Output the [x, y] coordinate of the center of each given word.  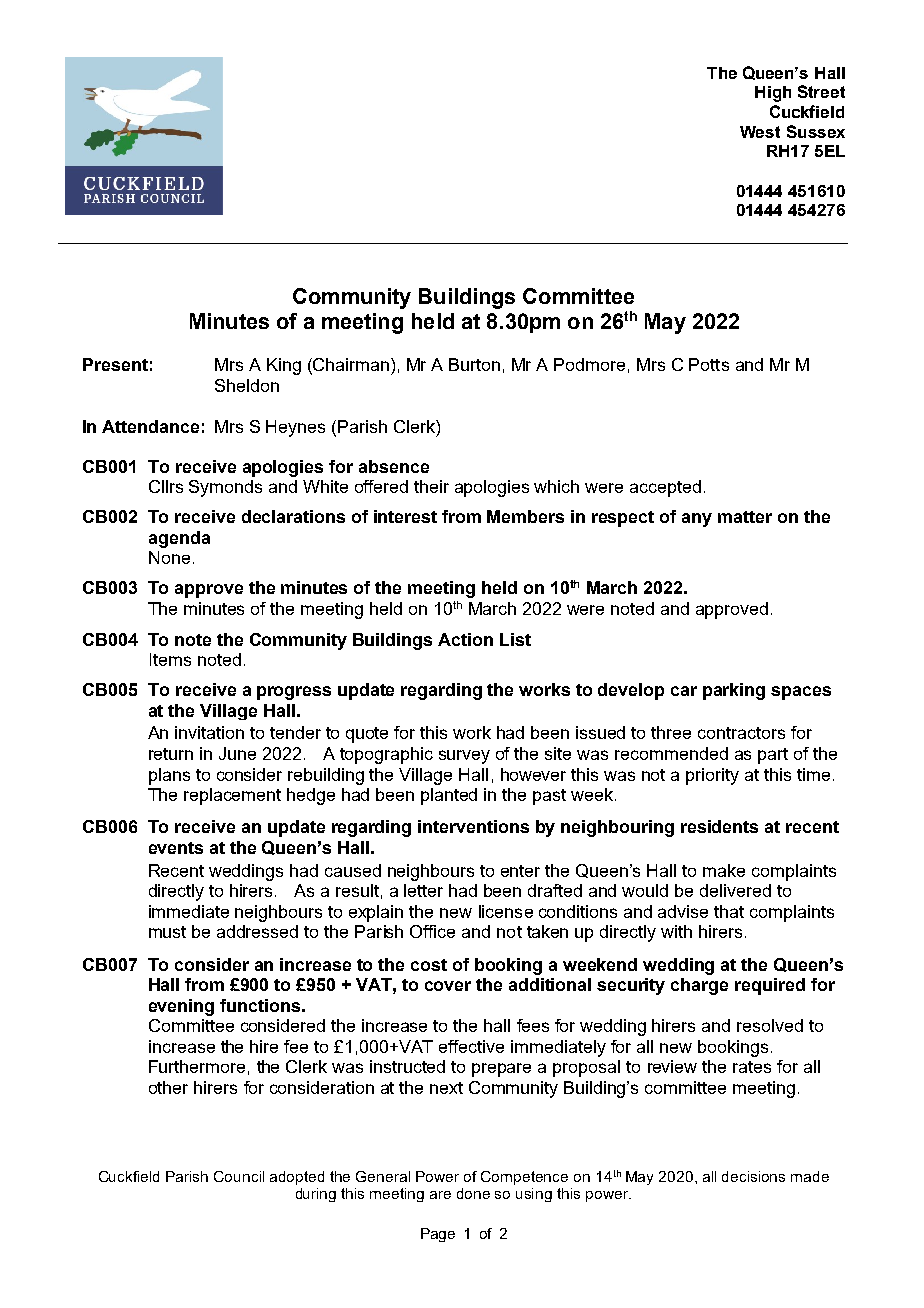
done [473, 1193]
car [684, 691]
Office [432, 931]
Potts [709, 364]
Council [239, 1176]
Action [465, 639]
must [167, 932]
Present [115, 364]
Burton [474, 364]
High [773, 94]
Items [170, 659]
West [760, 132]
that [729, 911]
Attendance [150, 426]
